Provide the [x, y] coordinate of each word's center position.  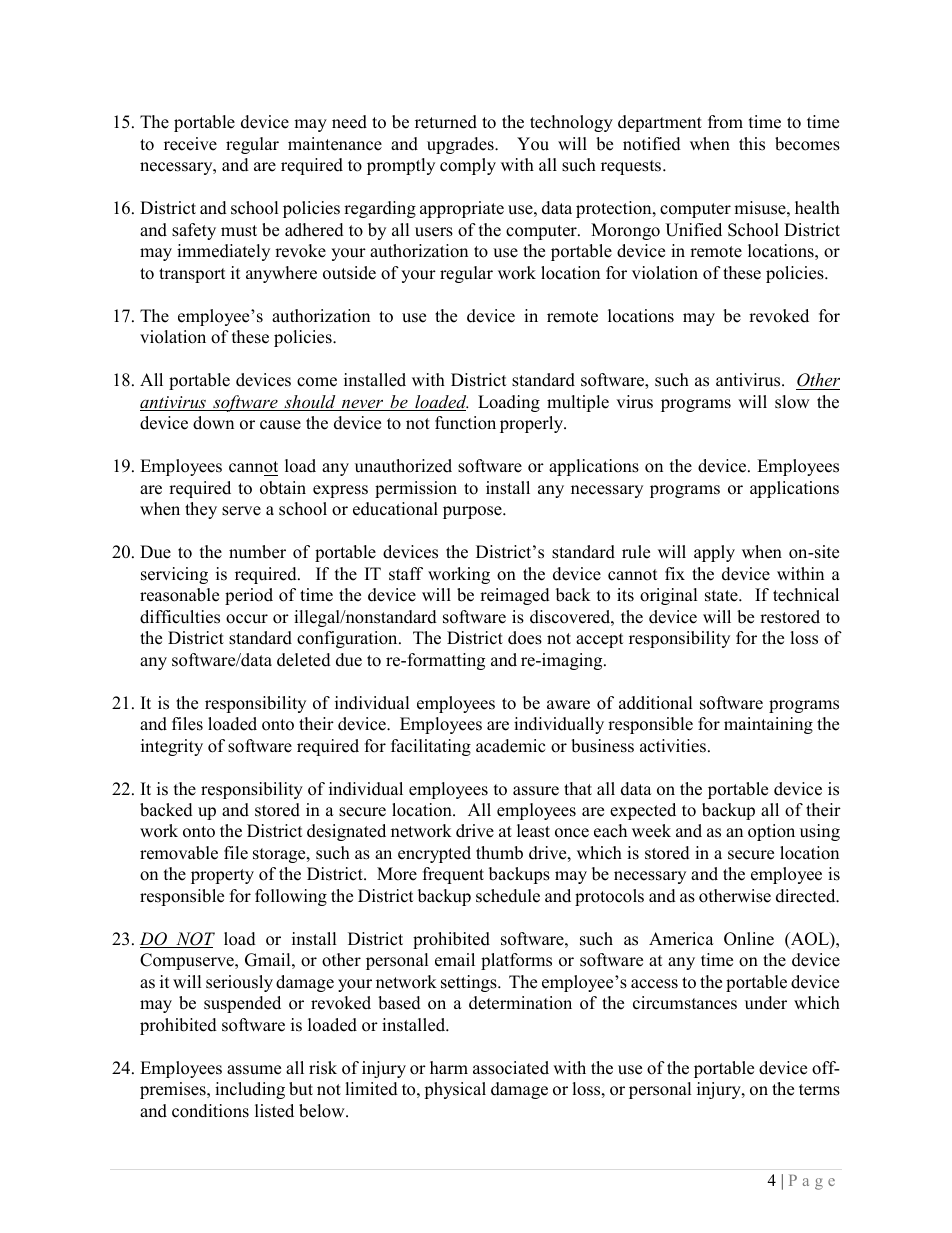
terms [819, 1090]
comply [468, 166]
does [525, 638]
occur [247, 619]
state [722, 596]
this [752, 144]
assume [254, 1070]
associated [511, 1068]
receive [190, 144]
